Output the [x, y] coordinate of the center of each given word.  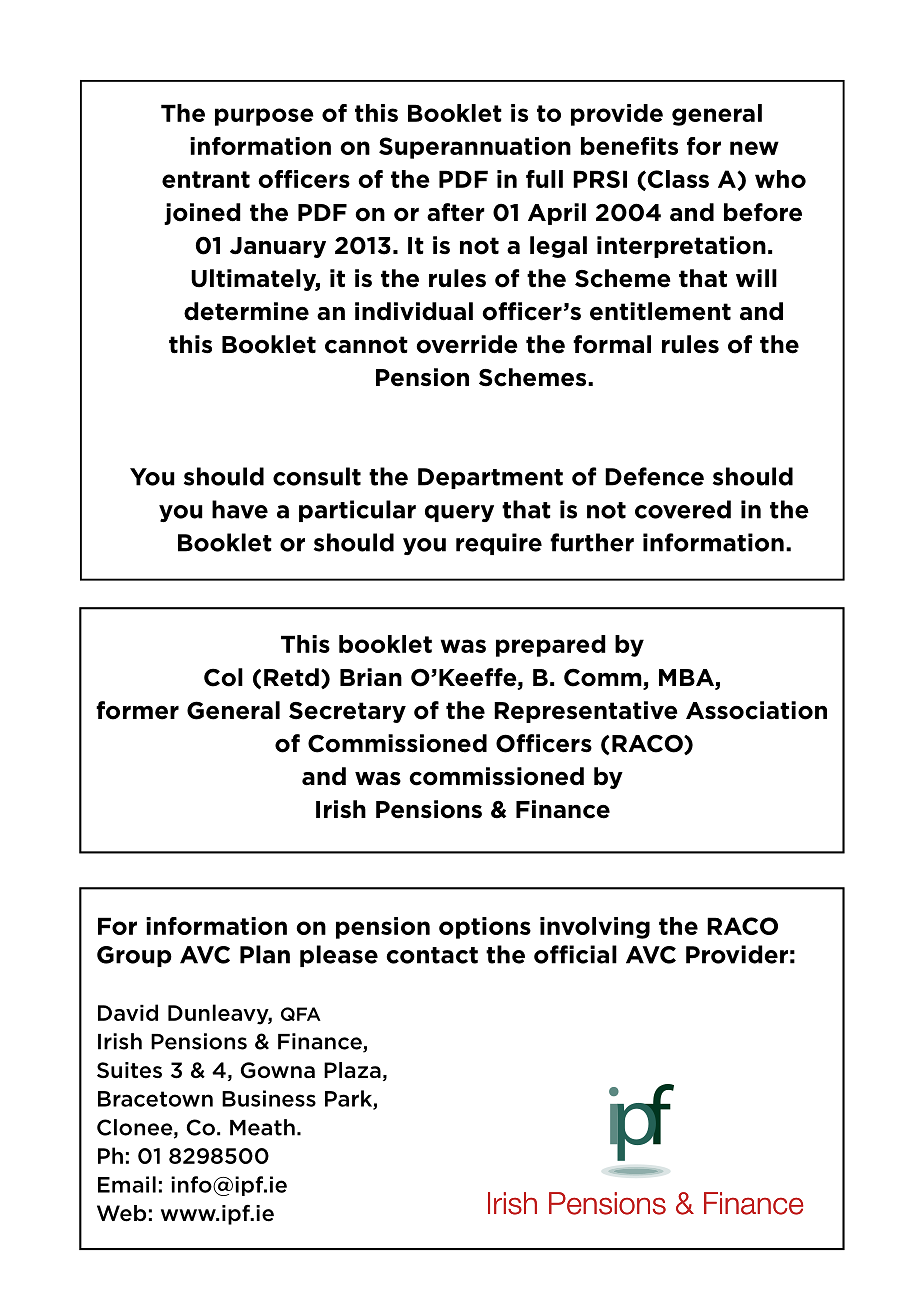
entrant [206, 179]
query [459, 513]
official [575, 954]
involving [595, 928]
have [240, 509]
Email [127, 1184]
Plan [265, 954]
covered [683, 509]
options [485, 928]
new [754, 148]
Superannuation [475, 148]
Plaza [352, 1070]
